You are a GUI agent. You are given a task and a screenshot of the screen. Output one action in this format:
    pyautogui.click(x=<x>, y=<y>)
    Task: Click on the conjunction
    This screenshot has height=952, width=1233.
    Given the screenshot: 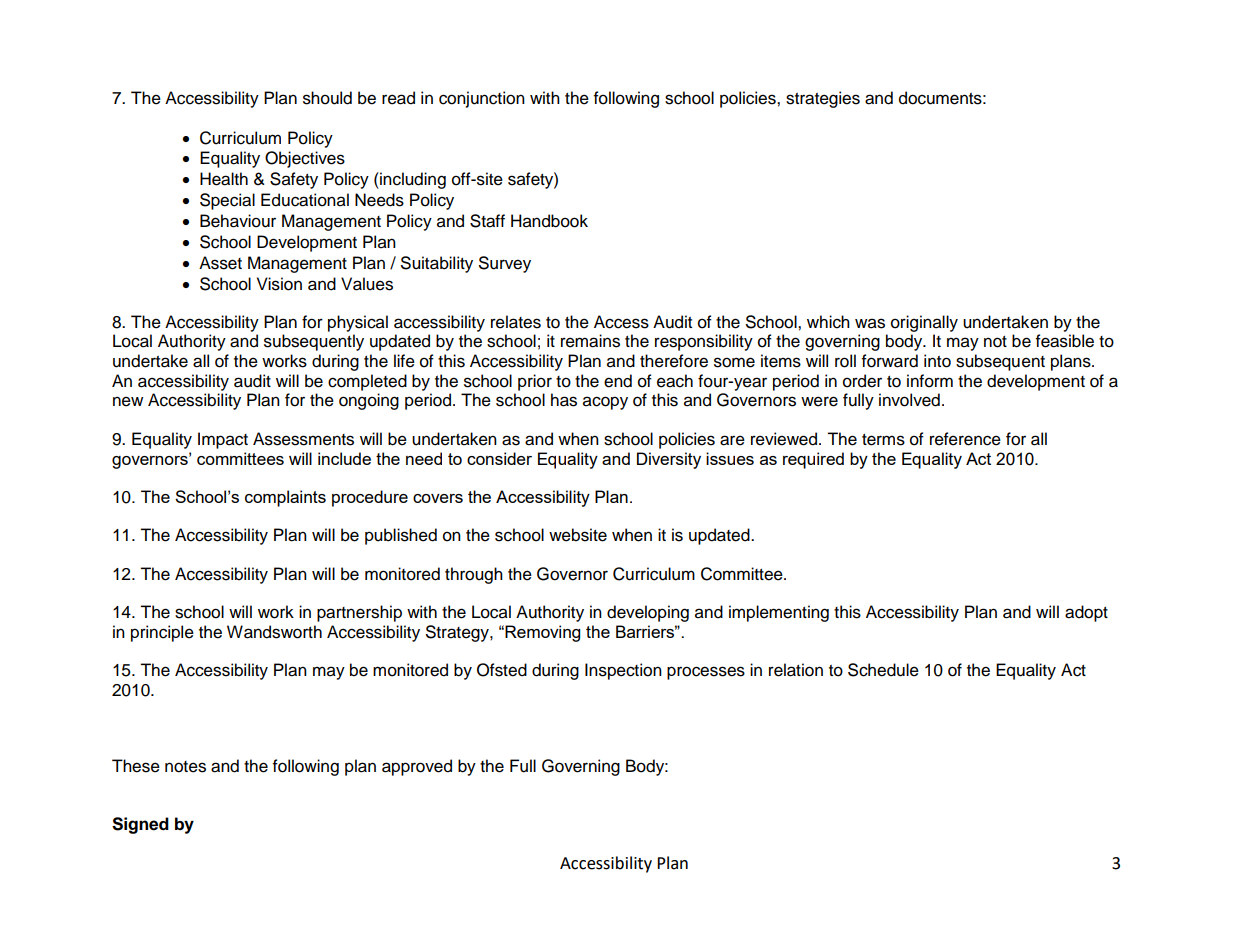 What is the action you would take?
    pyautogui.click(x=482, y=99)
